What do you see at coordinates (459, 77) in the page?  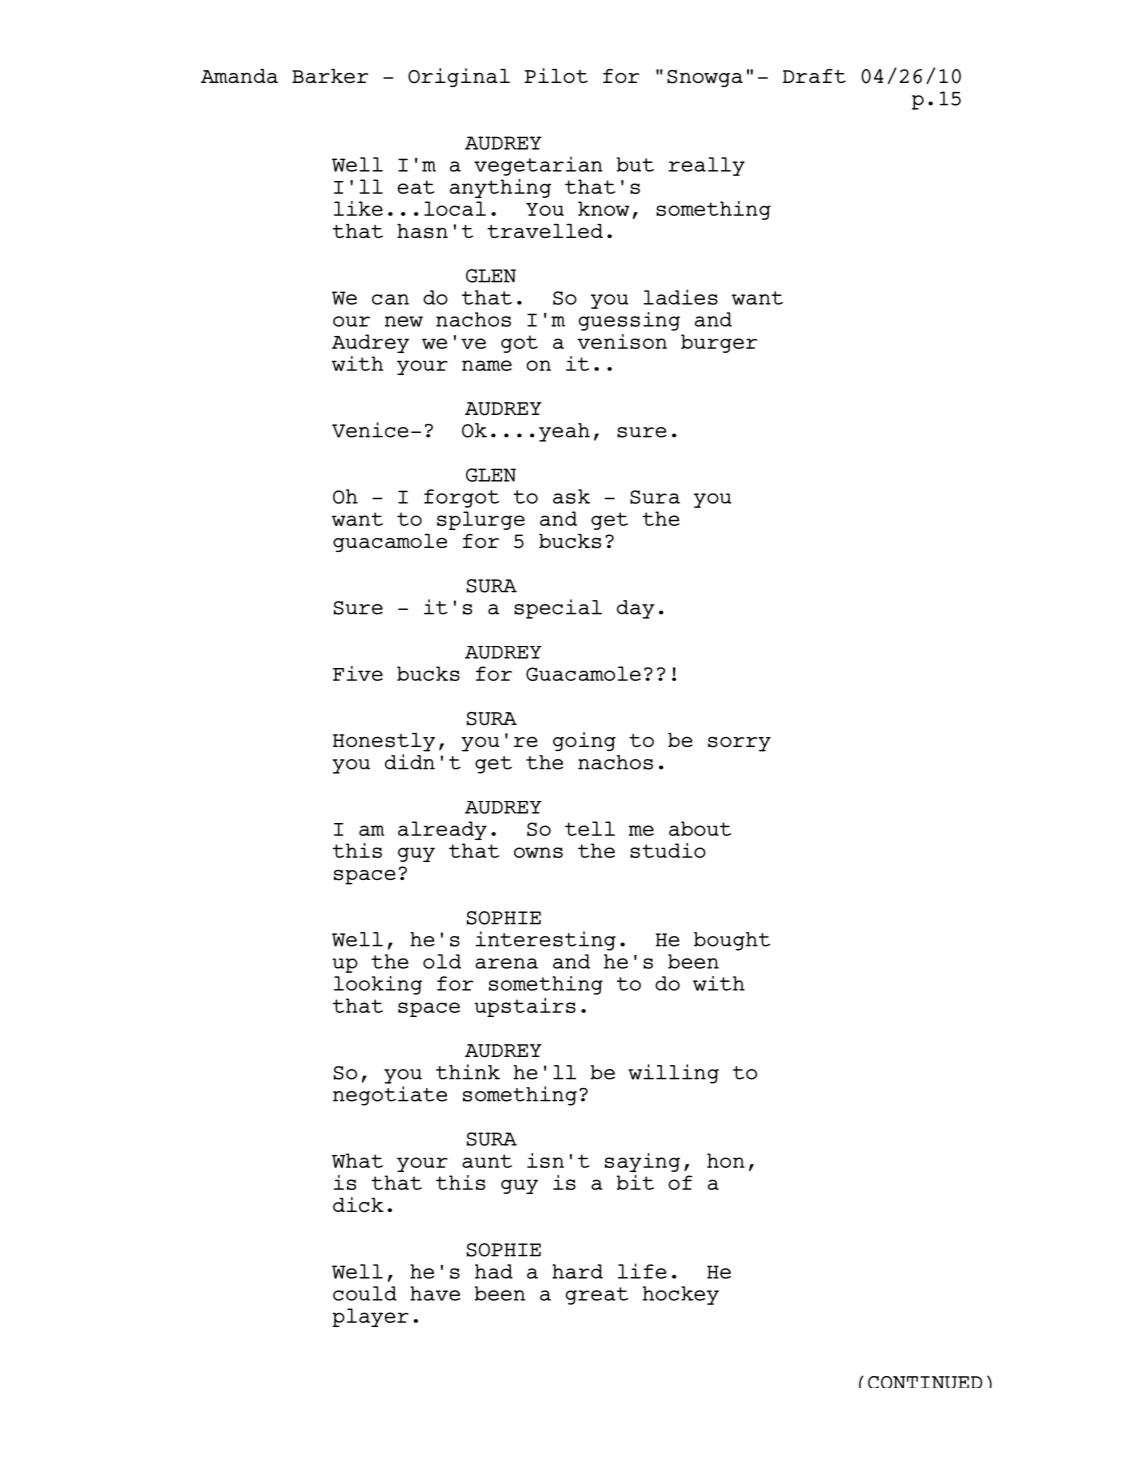 I see `Original` at bounding box center [459, 77].
